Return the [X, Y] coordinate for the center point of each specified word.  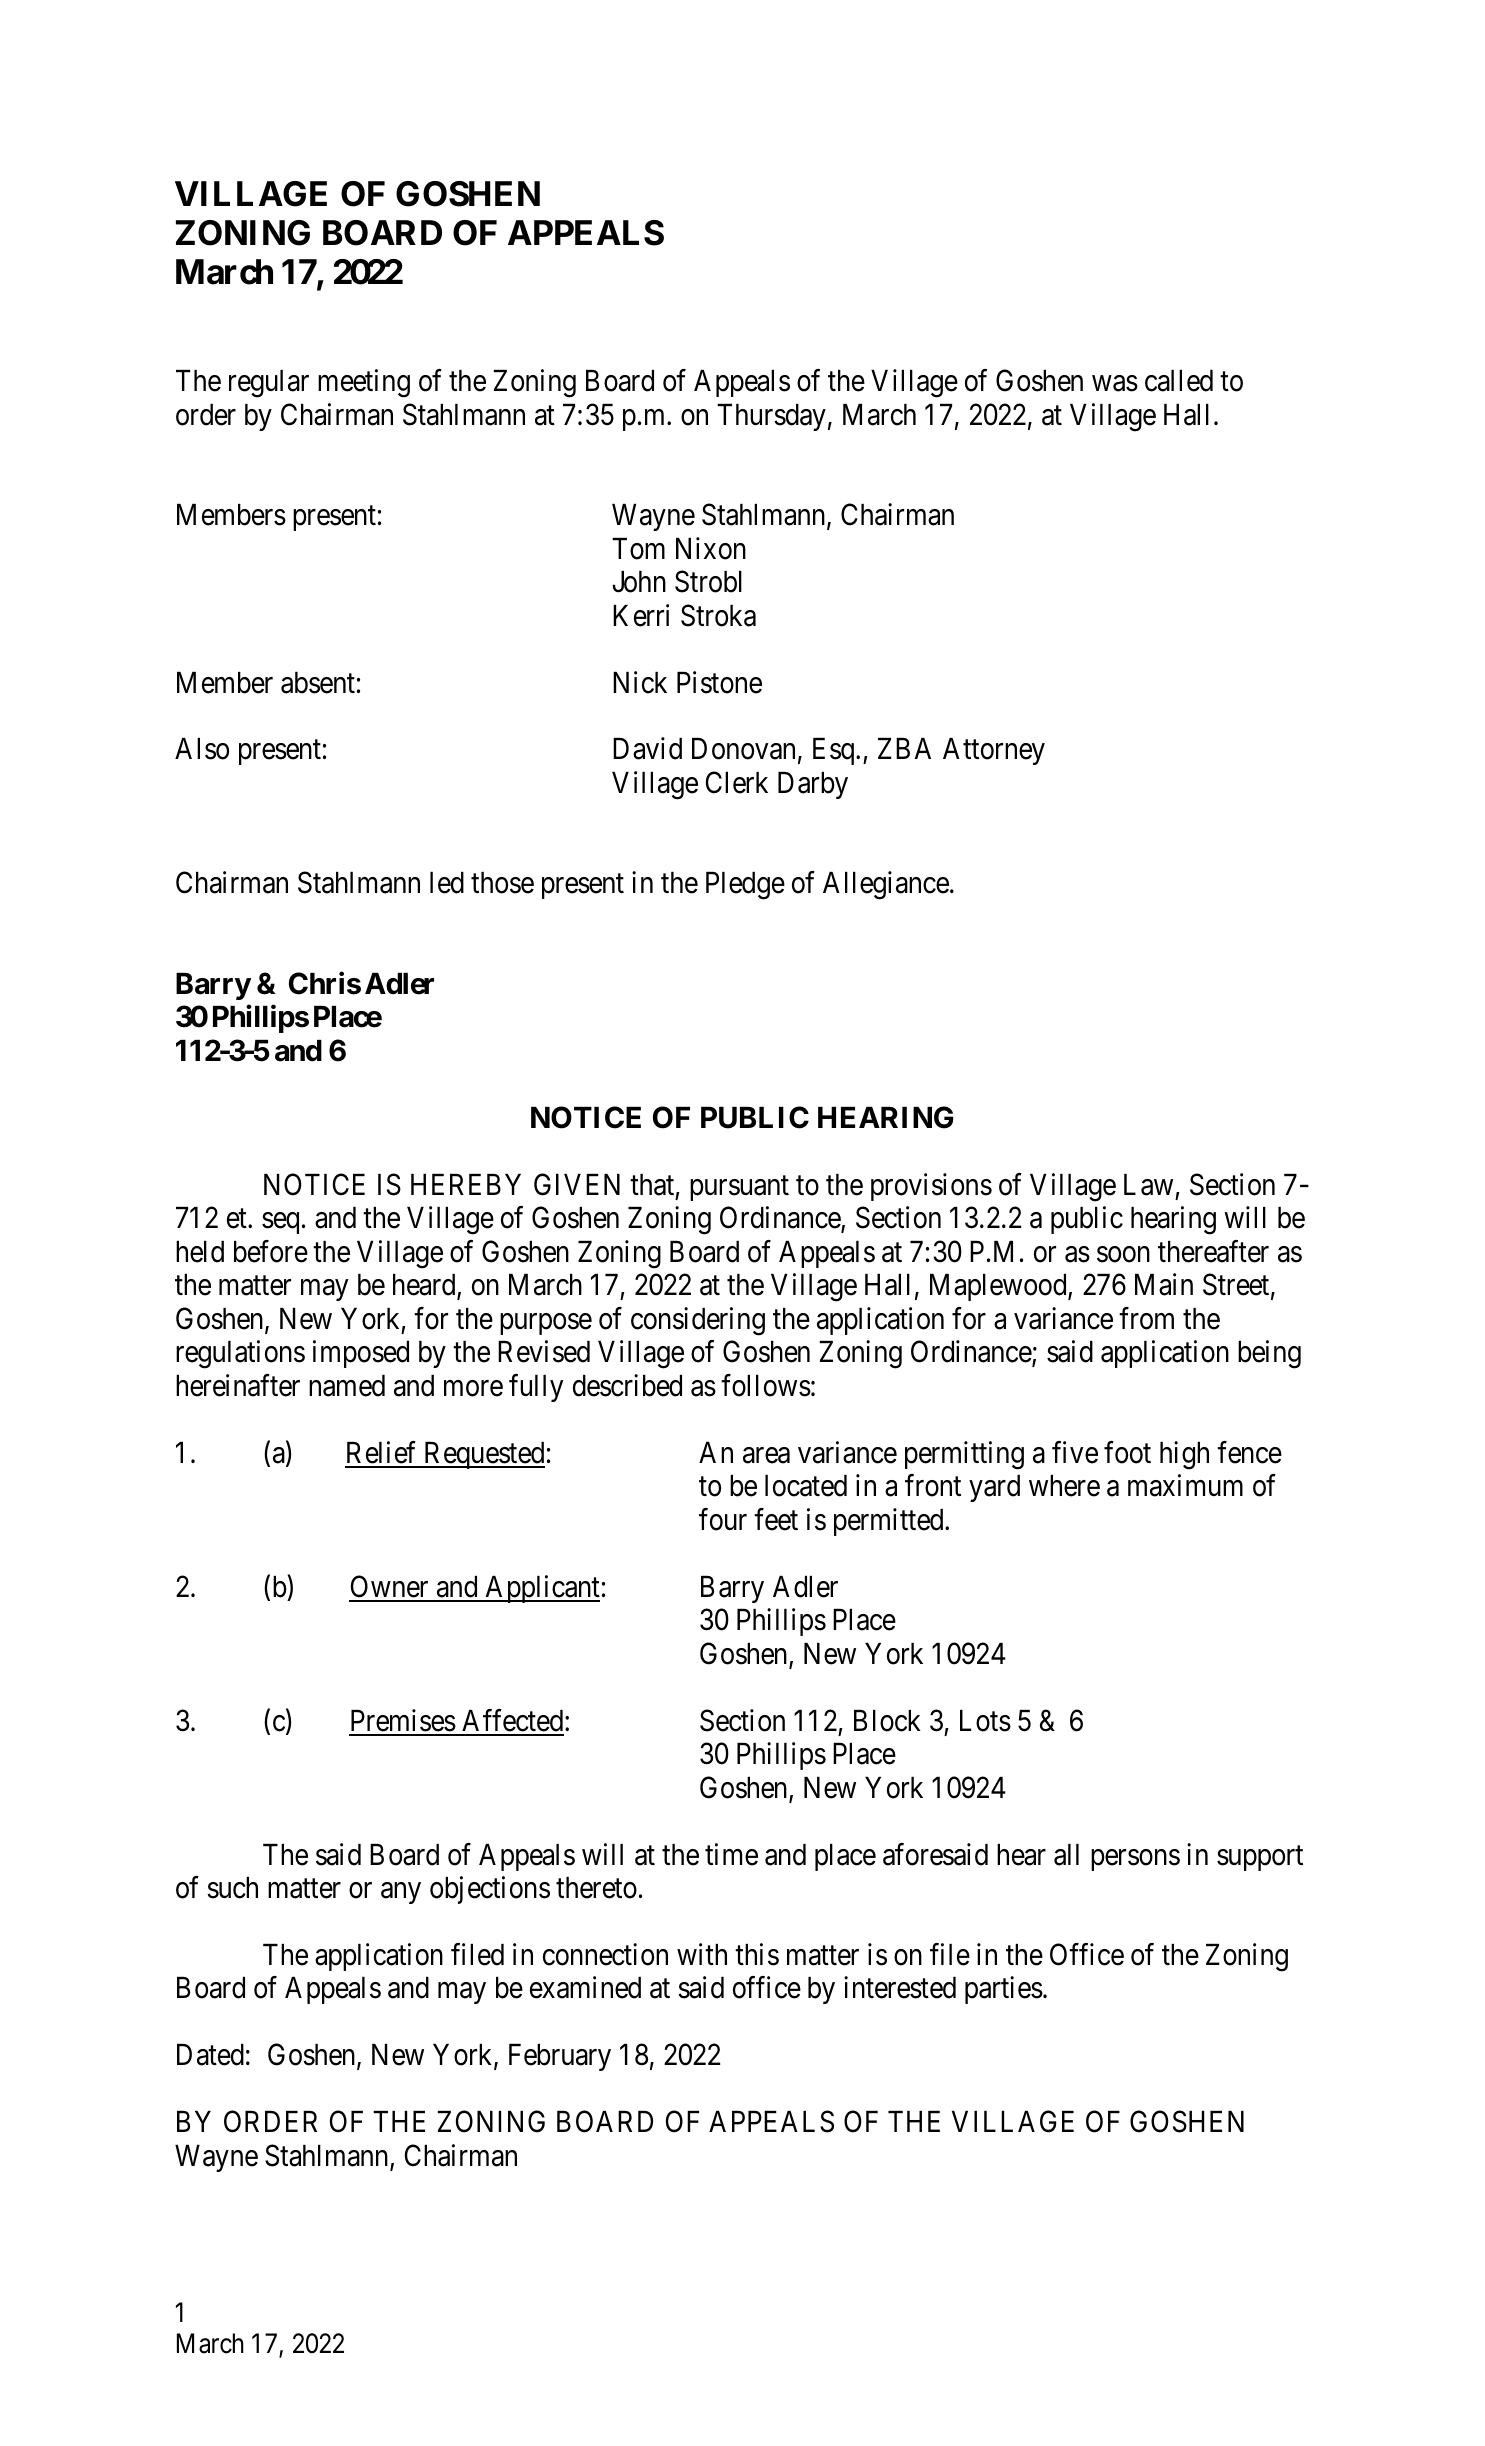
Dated [210, 2055]
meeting [364, 383]
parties [1004, 1990]
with [702, 1954]
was [1115, 384]
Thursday [771, 417]
